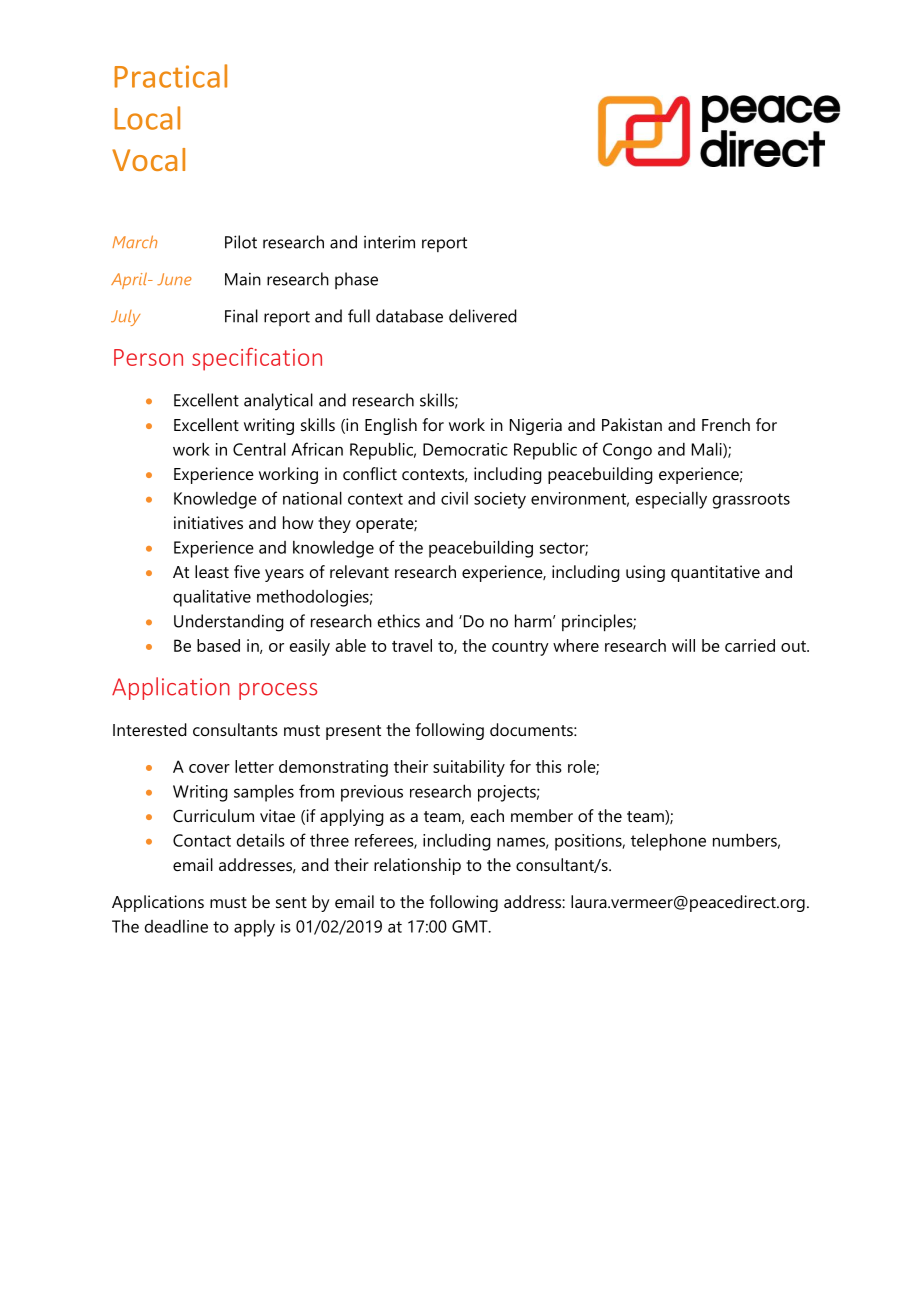  What do you see at coordinates (483, 316) in the page?
I see `delivered` at bounding box center [483, 316].
